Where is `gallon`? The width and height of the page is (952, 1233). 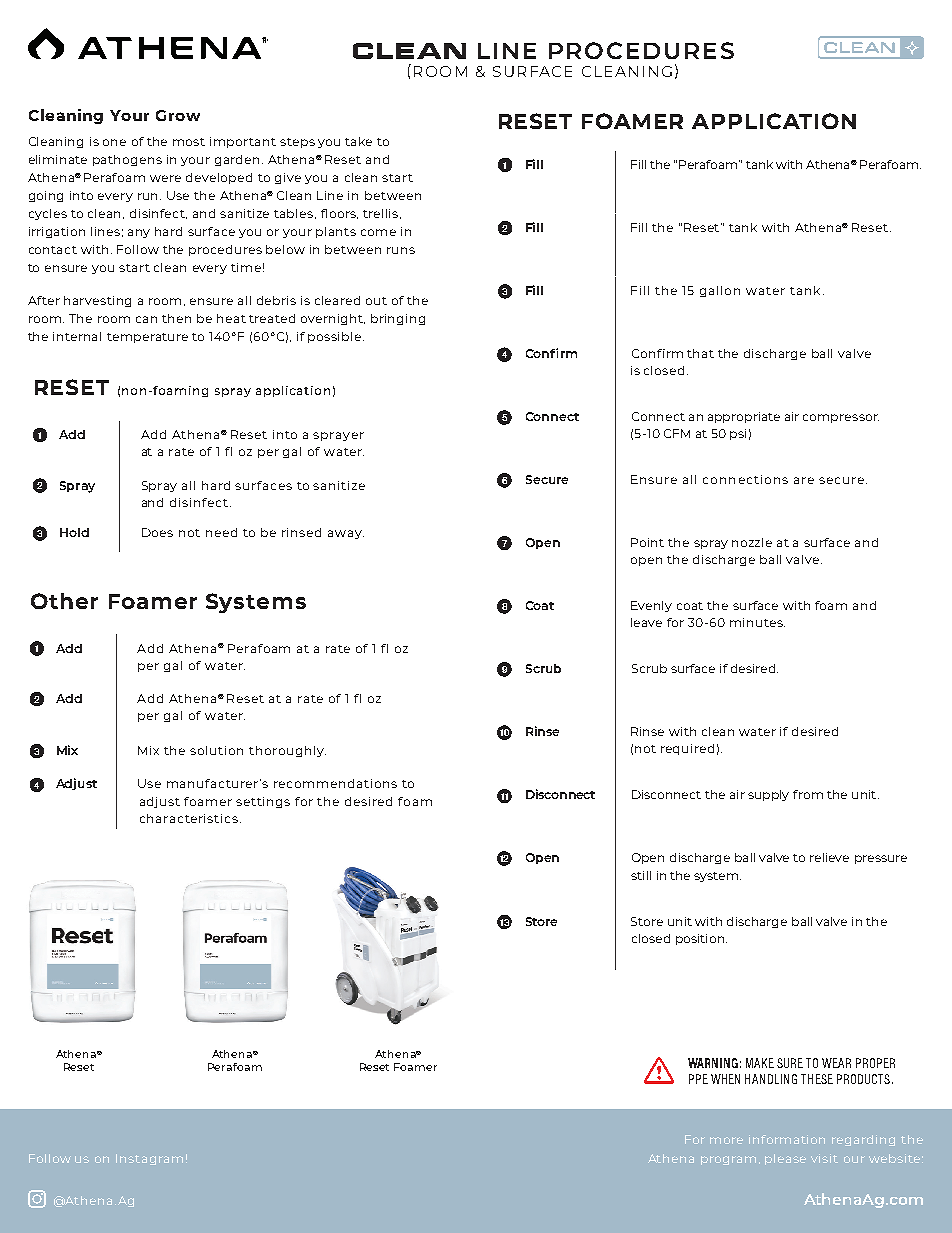 gallon is located at coordinates (720, 291).
